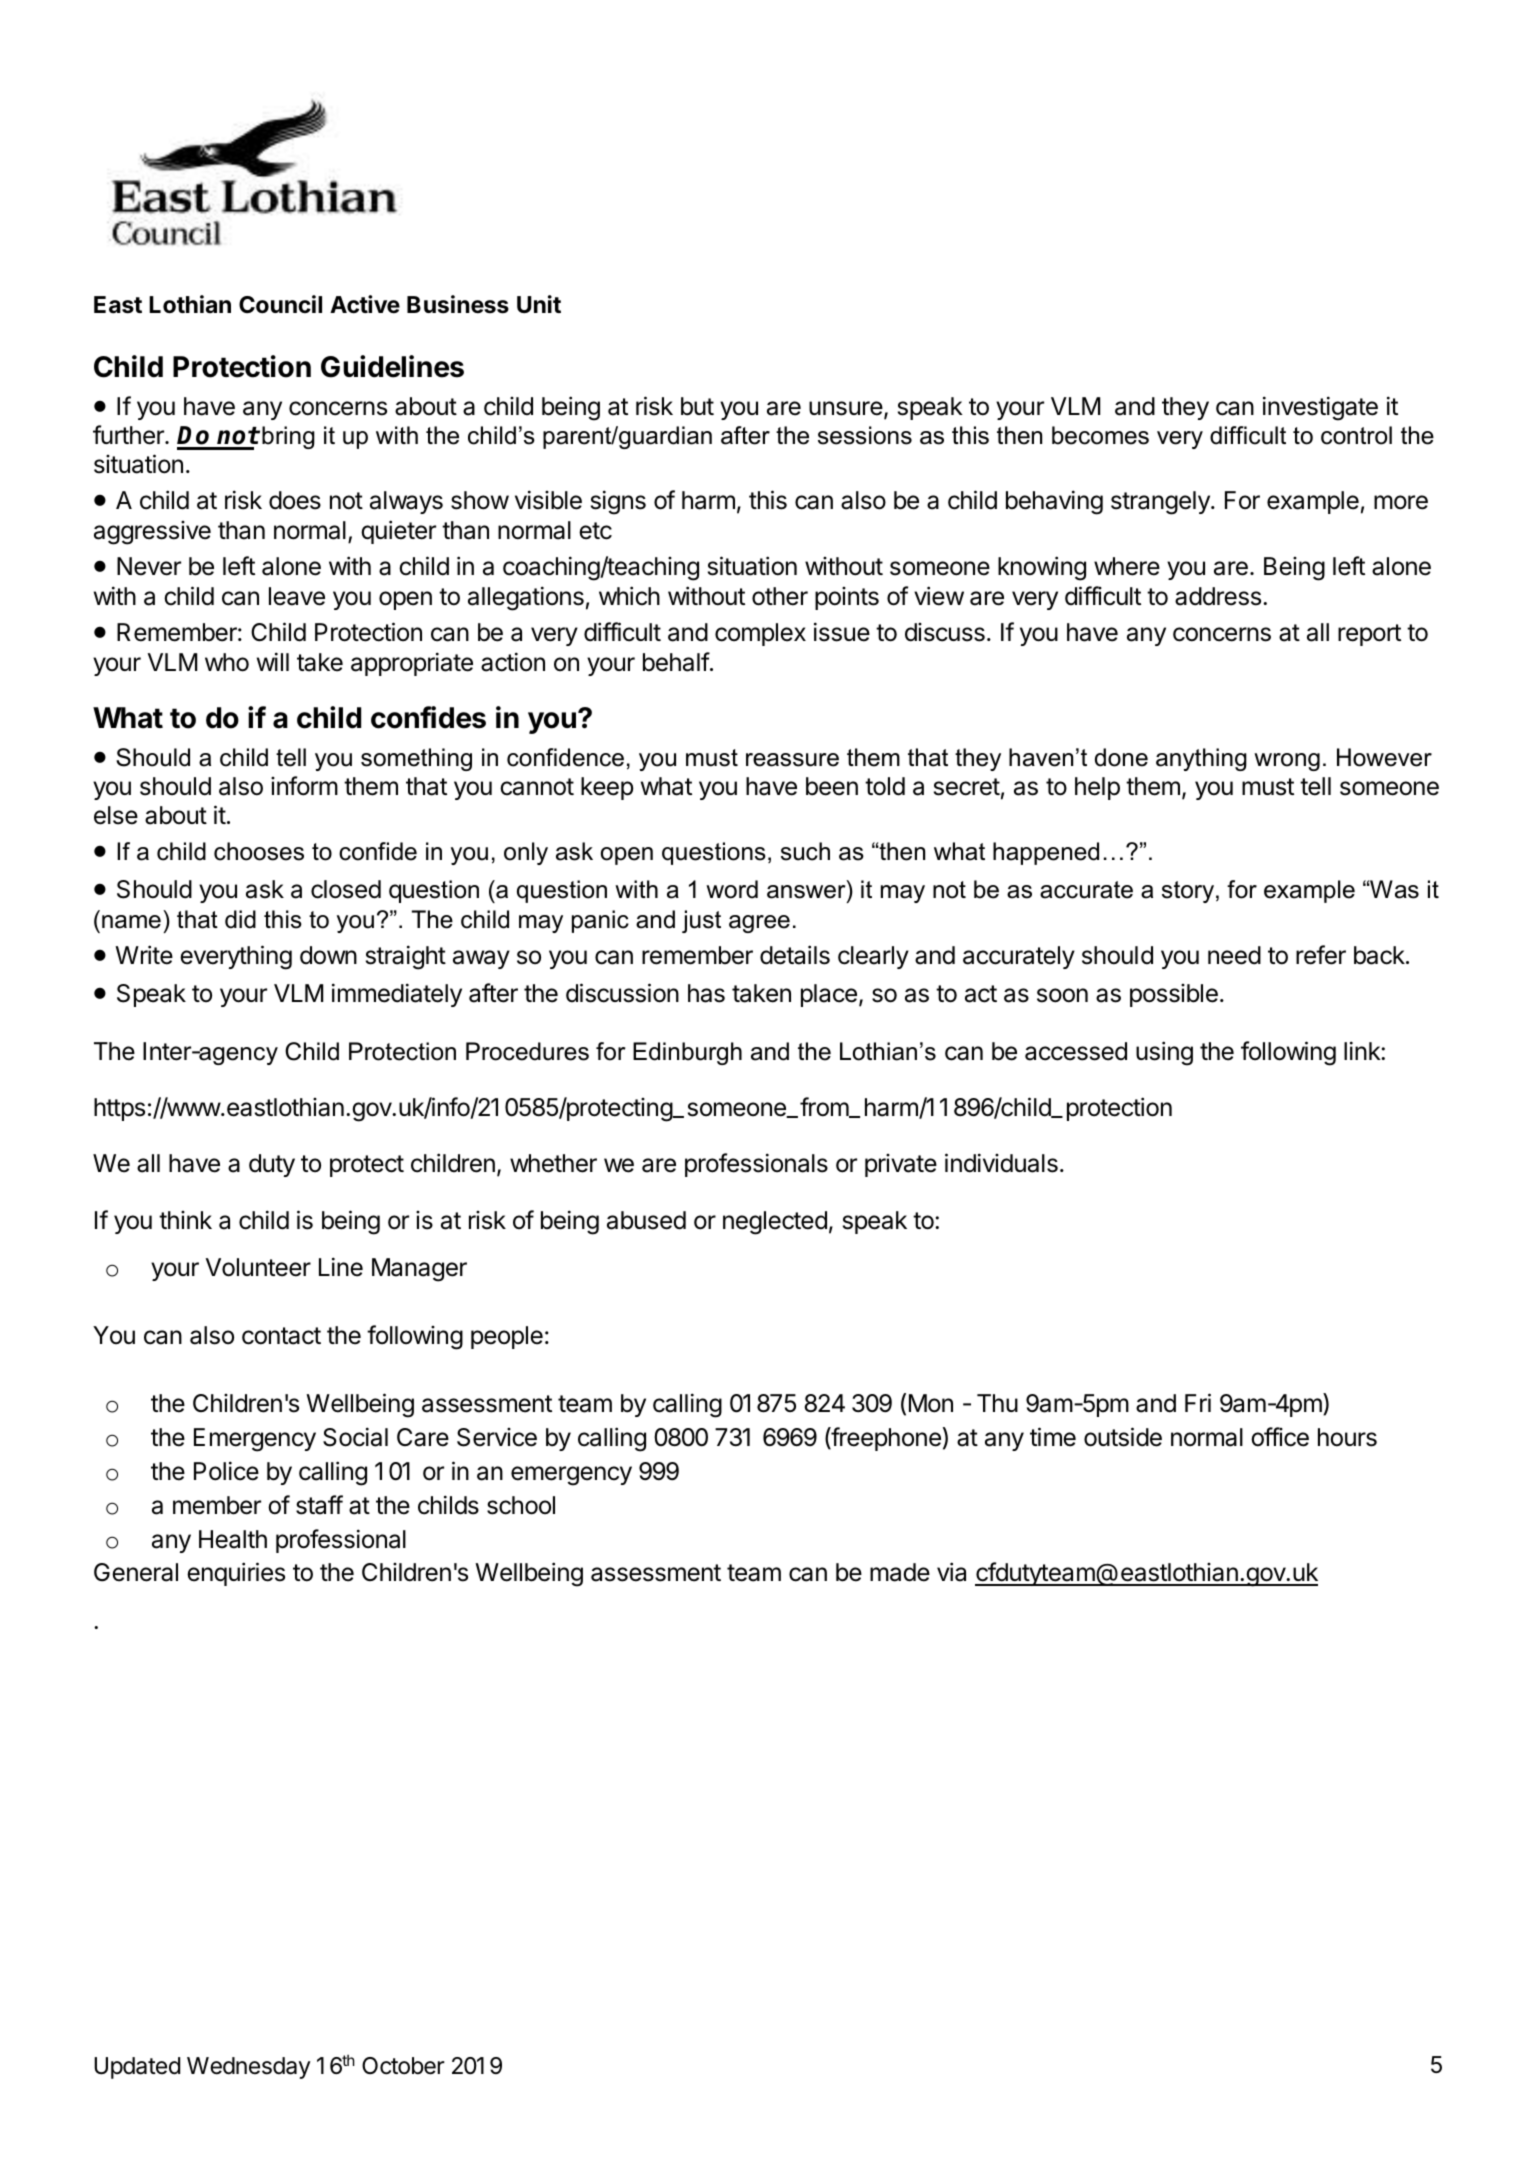 The image size is (1535, 2170). Describe the element at coordinates (1280, 1437) in the screenshot. I see `office` at that location.
